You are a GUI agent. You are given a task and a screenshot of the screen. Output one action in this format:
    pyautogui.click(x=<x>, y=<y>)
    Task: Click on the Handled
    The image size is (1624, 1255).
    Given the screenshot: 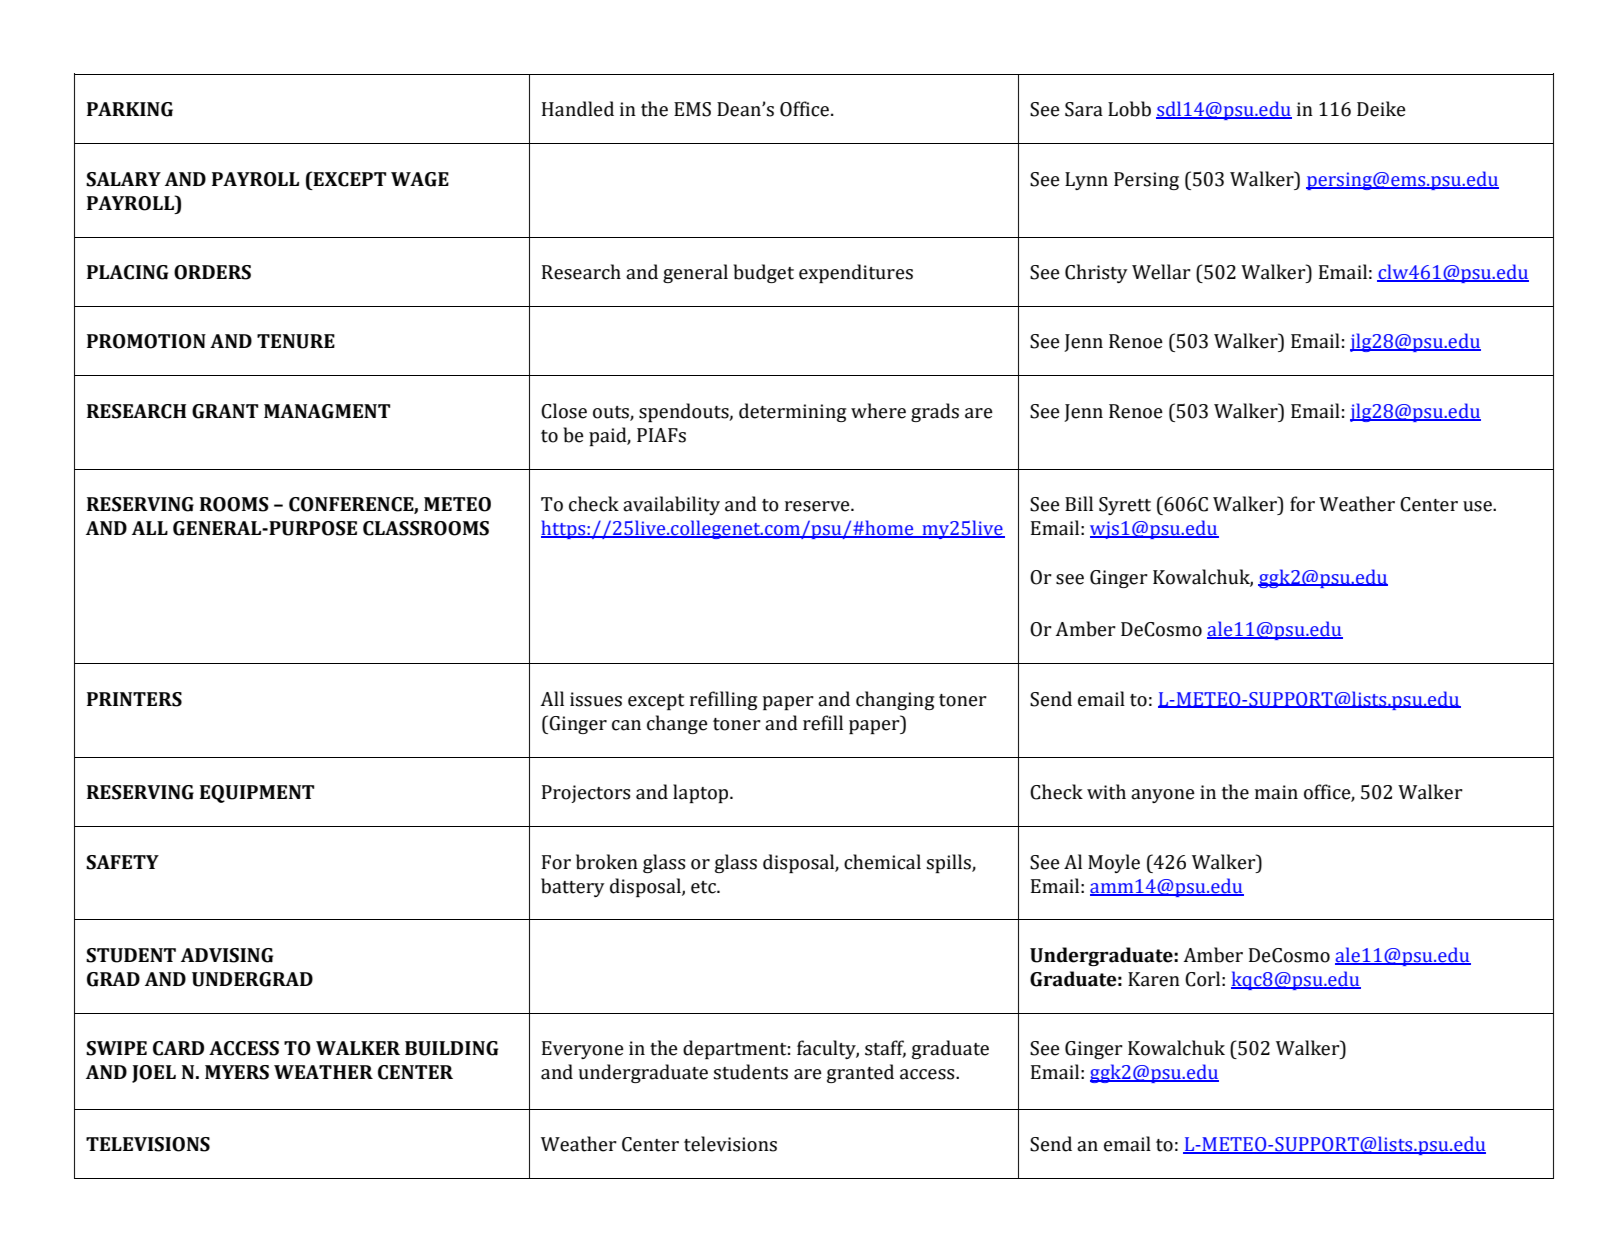 What is the action you would take?
    pyautogui.click(x=578, y=109)
